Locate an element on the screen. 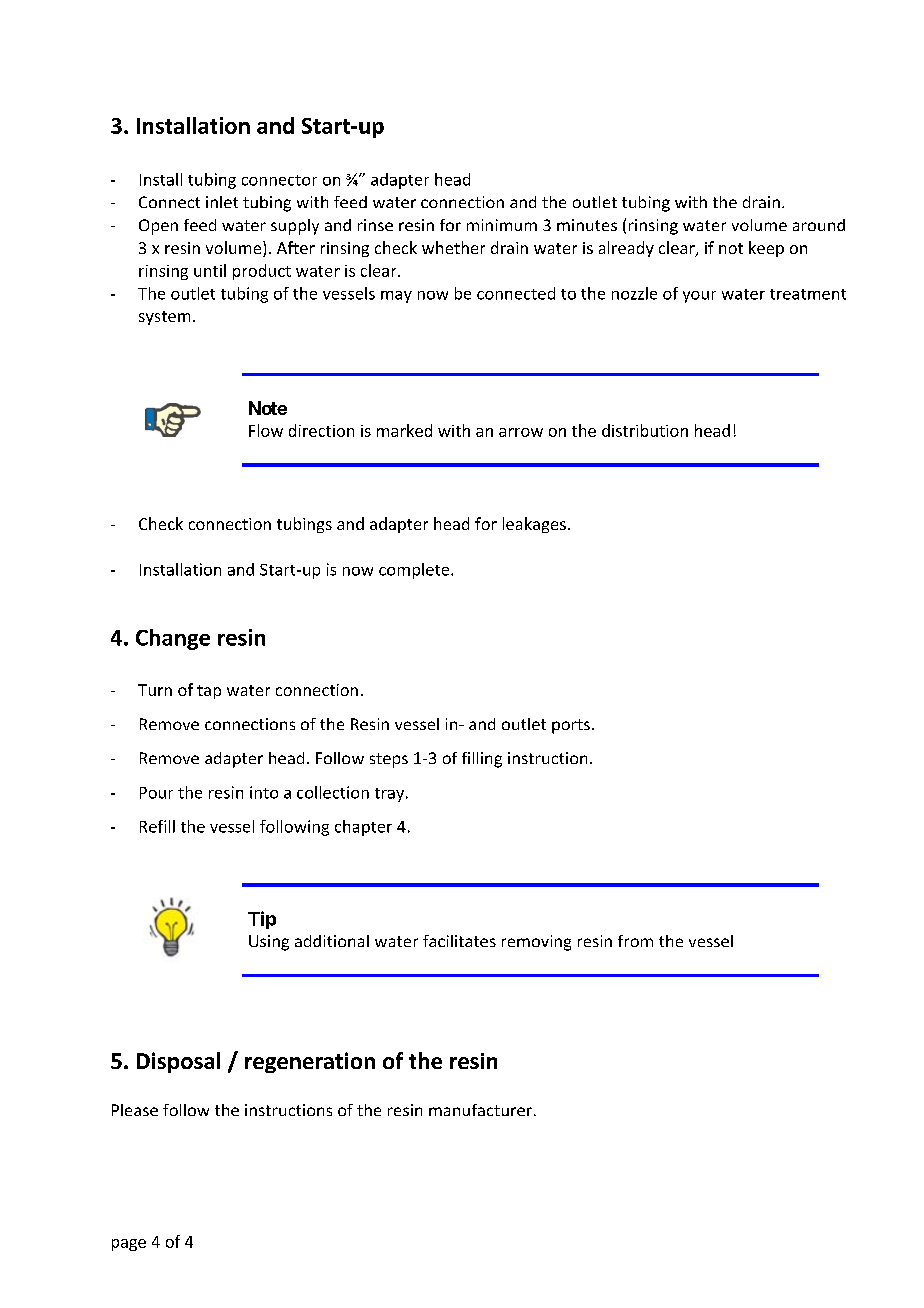  facilitates is located at coordinates (459, 941).
